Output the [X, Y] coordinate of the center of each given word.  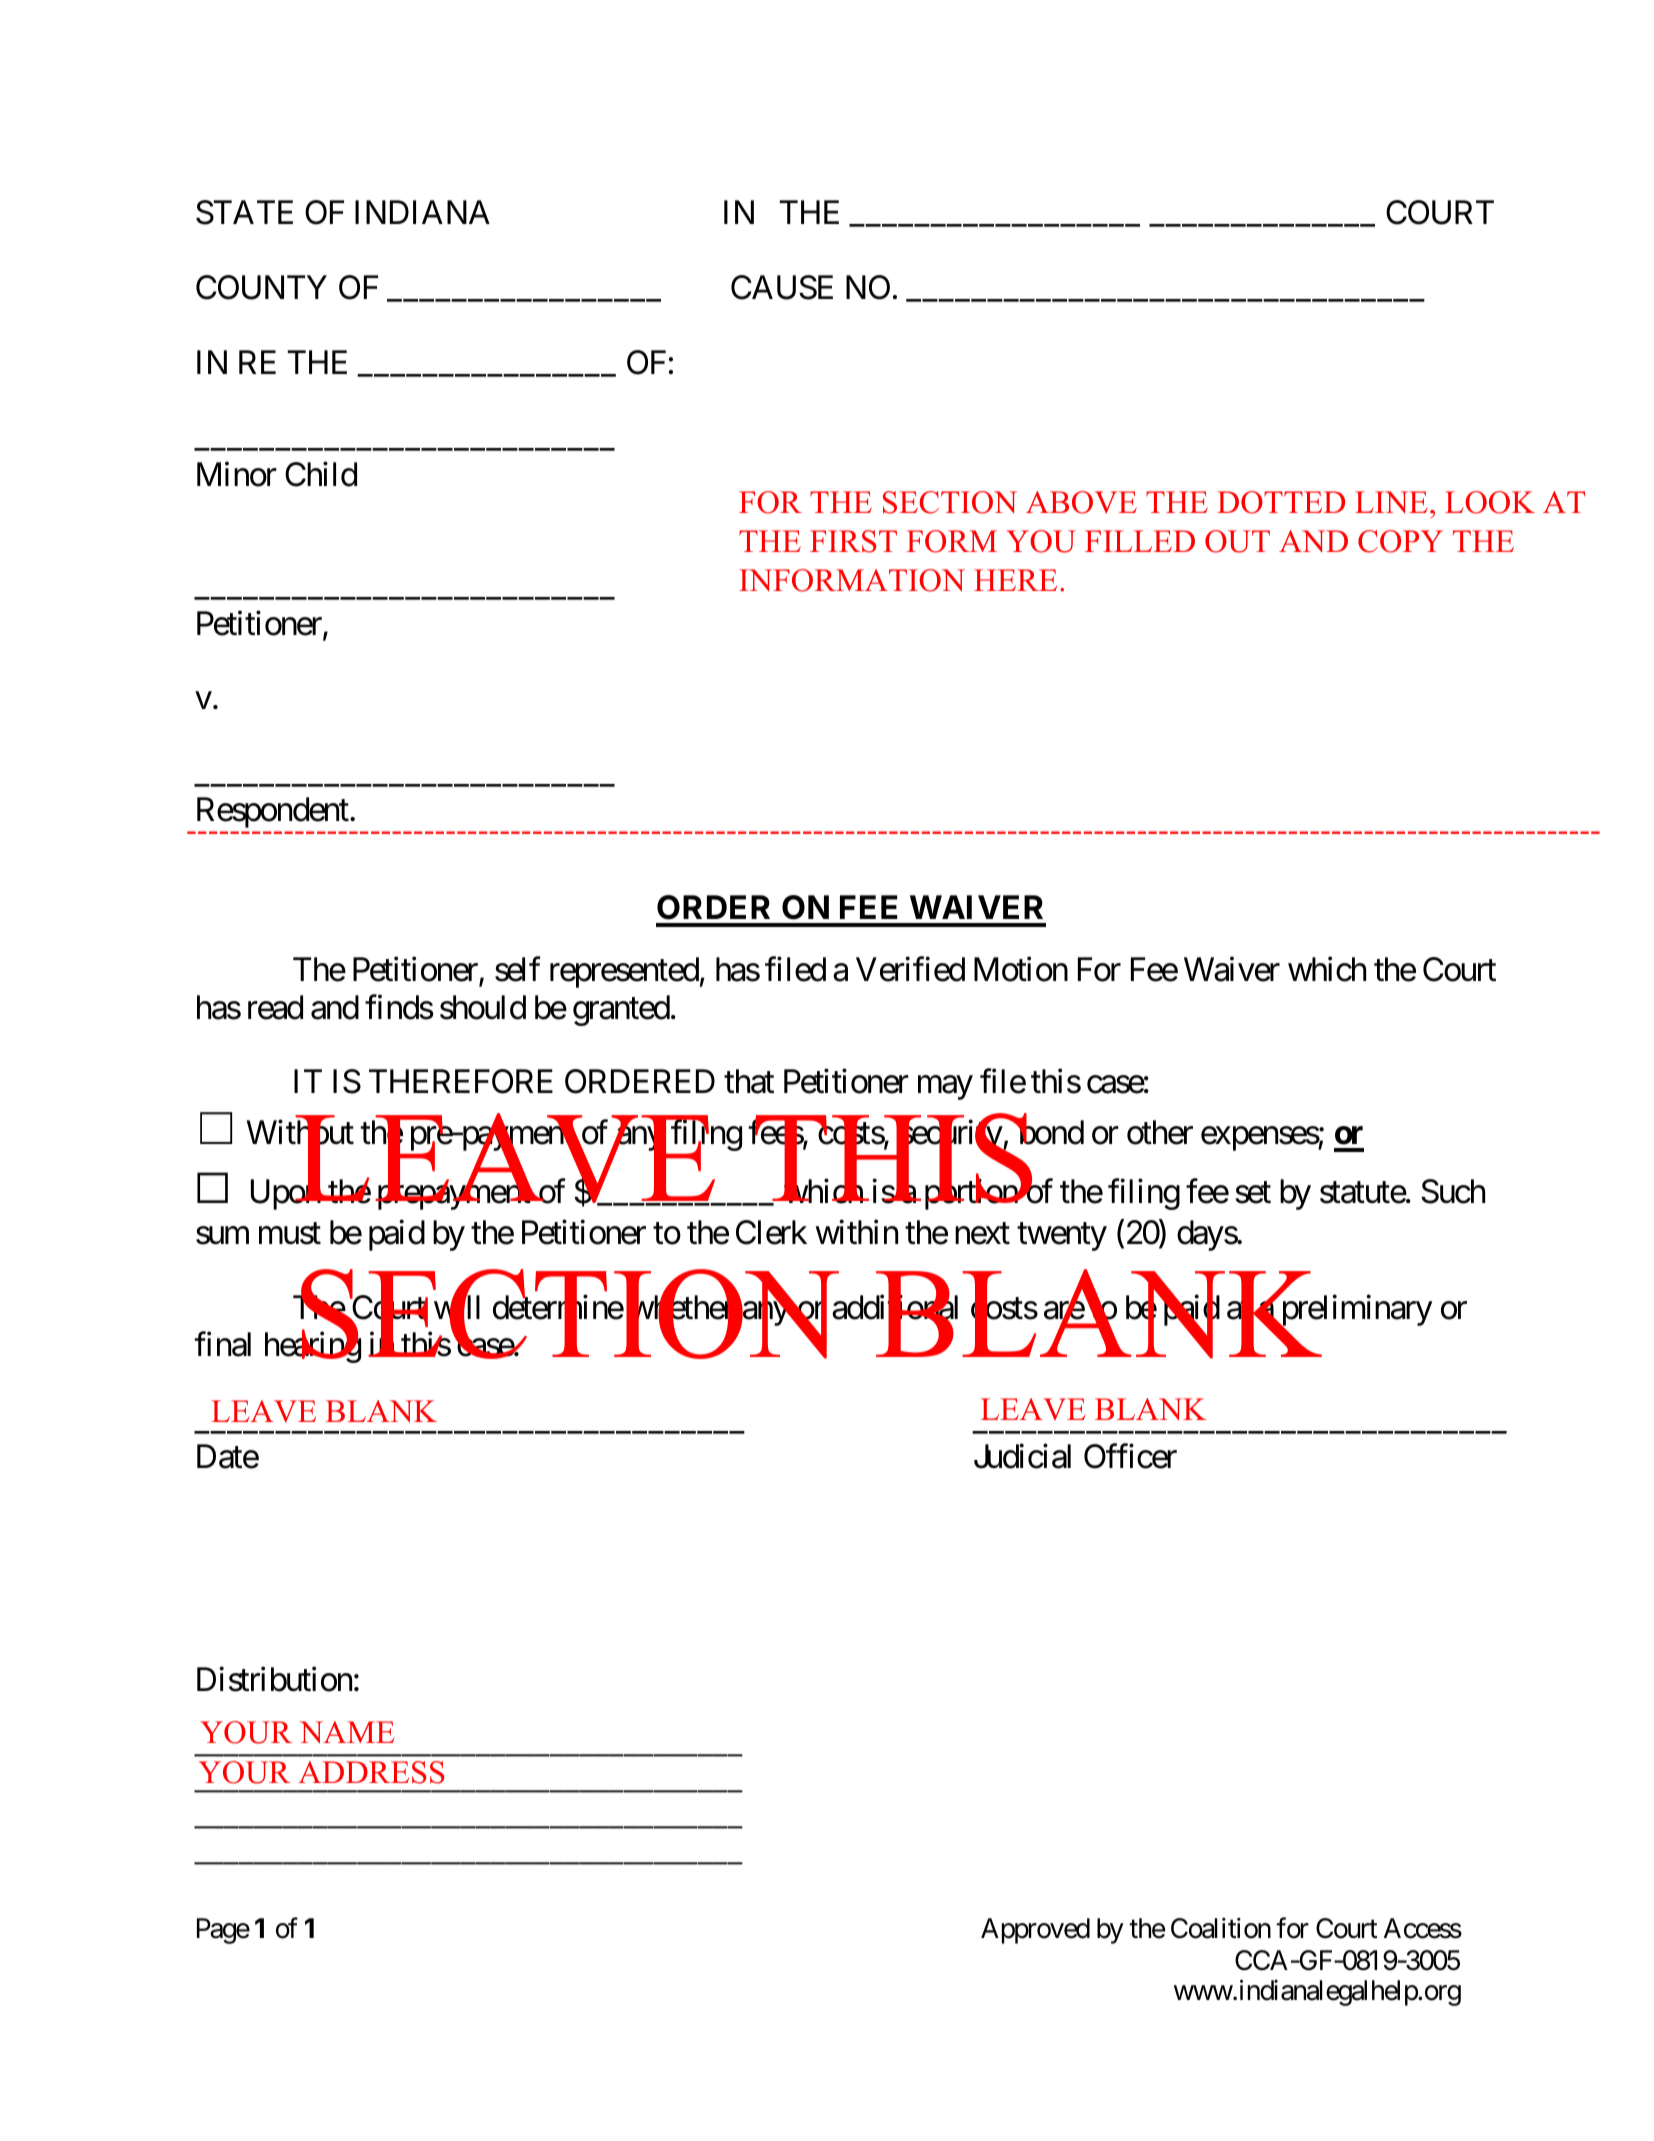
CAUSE [782, 287]
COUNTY [261, 287]
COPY [1400, 541]
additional [895, 1308]
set [1253, 1193]
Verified [910, 969]
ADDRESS [371, 1772]
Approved [1035, 1931]
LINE [1391, 502]
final [223, 1344]
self [518, 969]
